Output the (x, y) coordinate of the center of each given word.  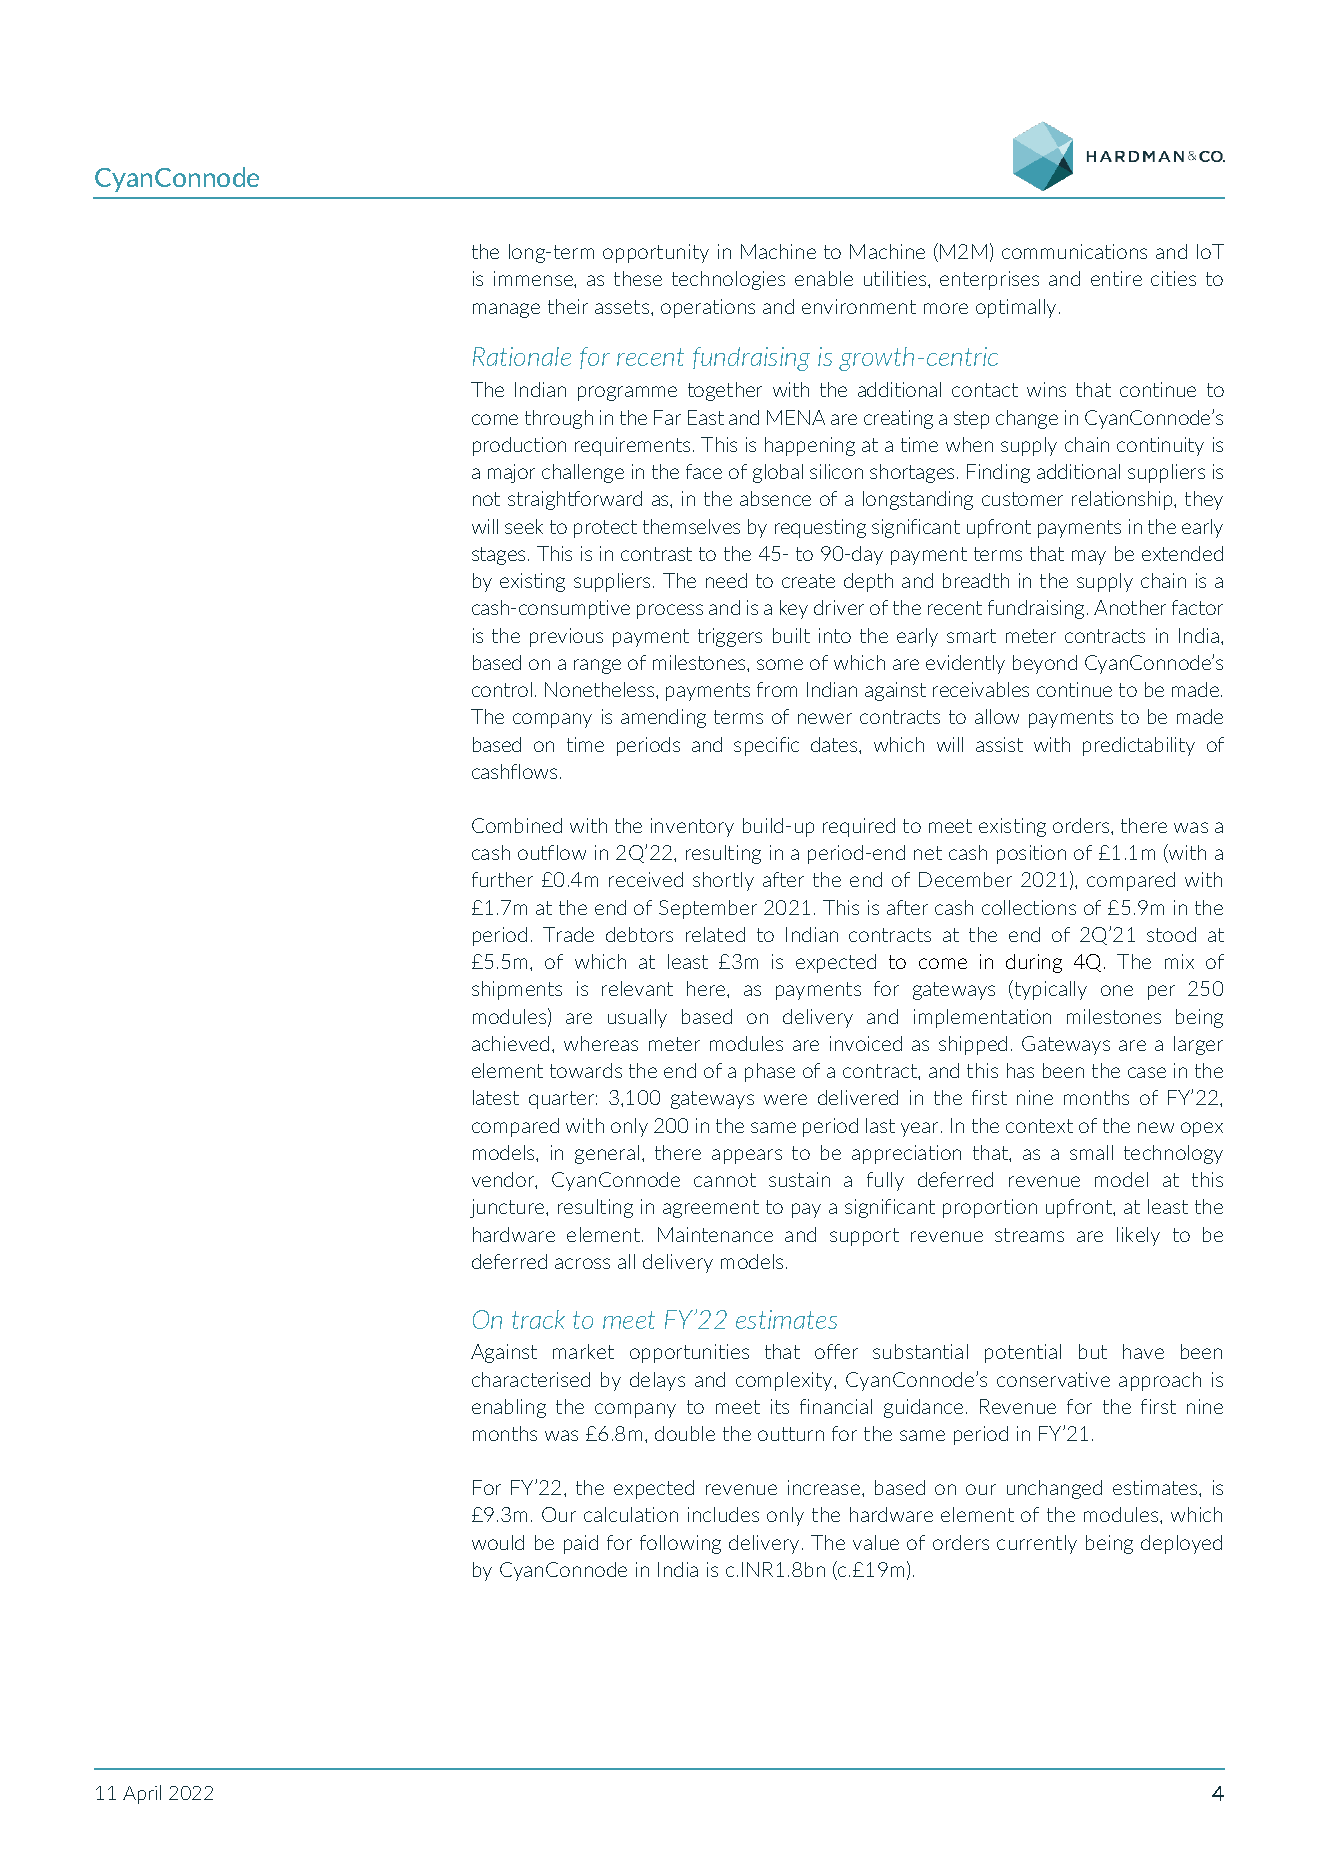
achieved (510, 1043)
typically (1049, 990)
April (142, 1794)
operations (708, 308)
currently (1037, 1544)
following (680, 1544)
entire (1116, 278)
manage (506, 310)
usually (637, 1018)
